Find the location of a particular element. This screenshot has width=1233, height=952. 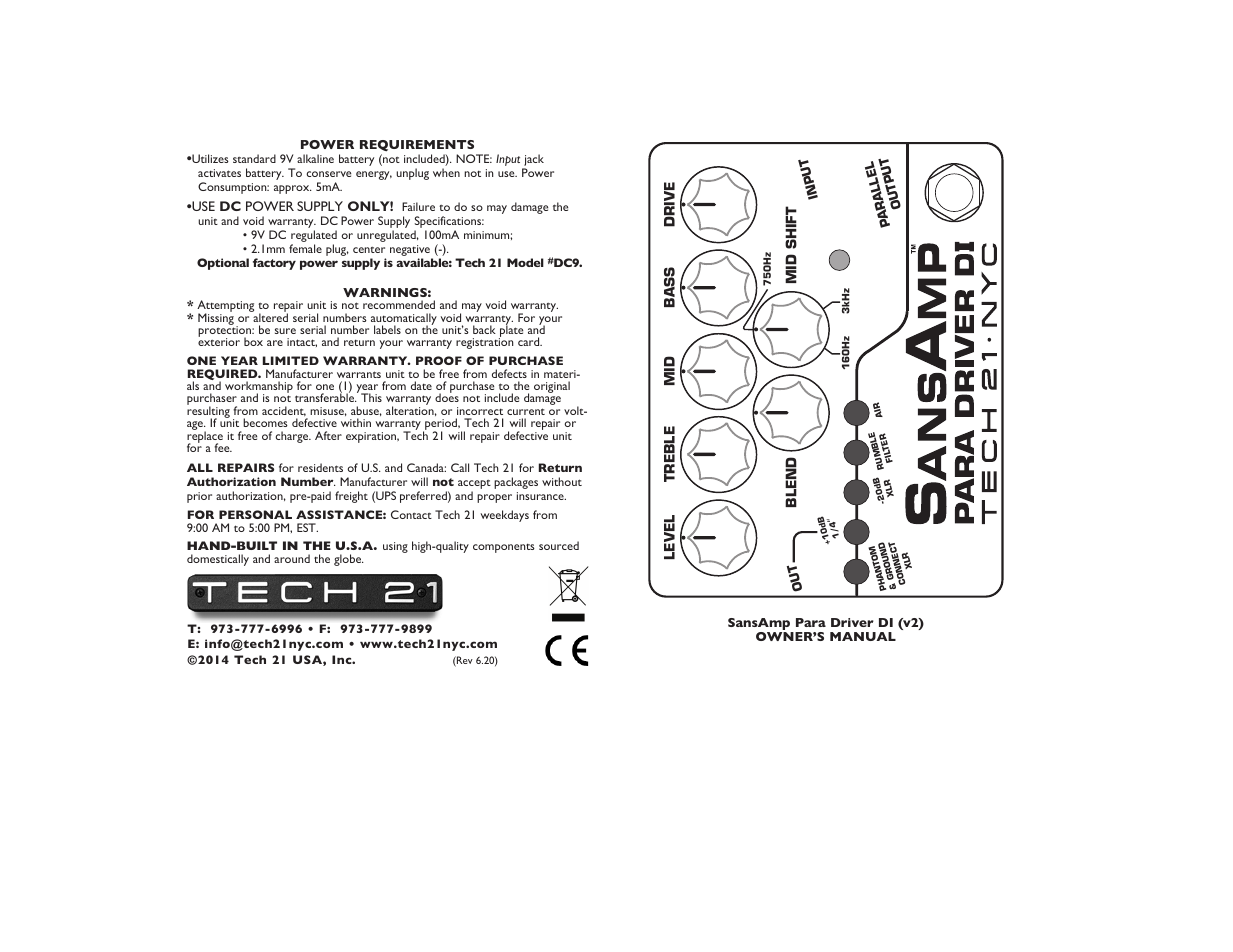

Model is located at coordinates (525, 262).
